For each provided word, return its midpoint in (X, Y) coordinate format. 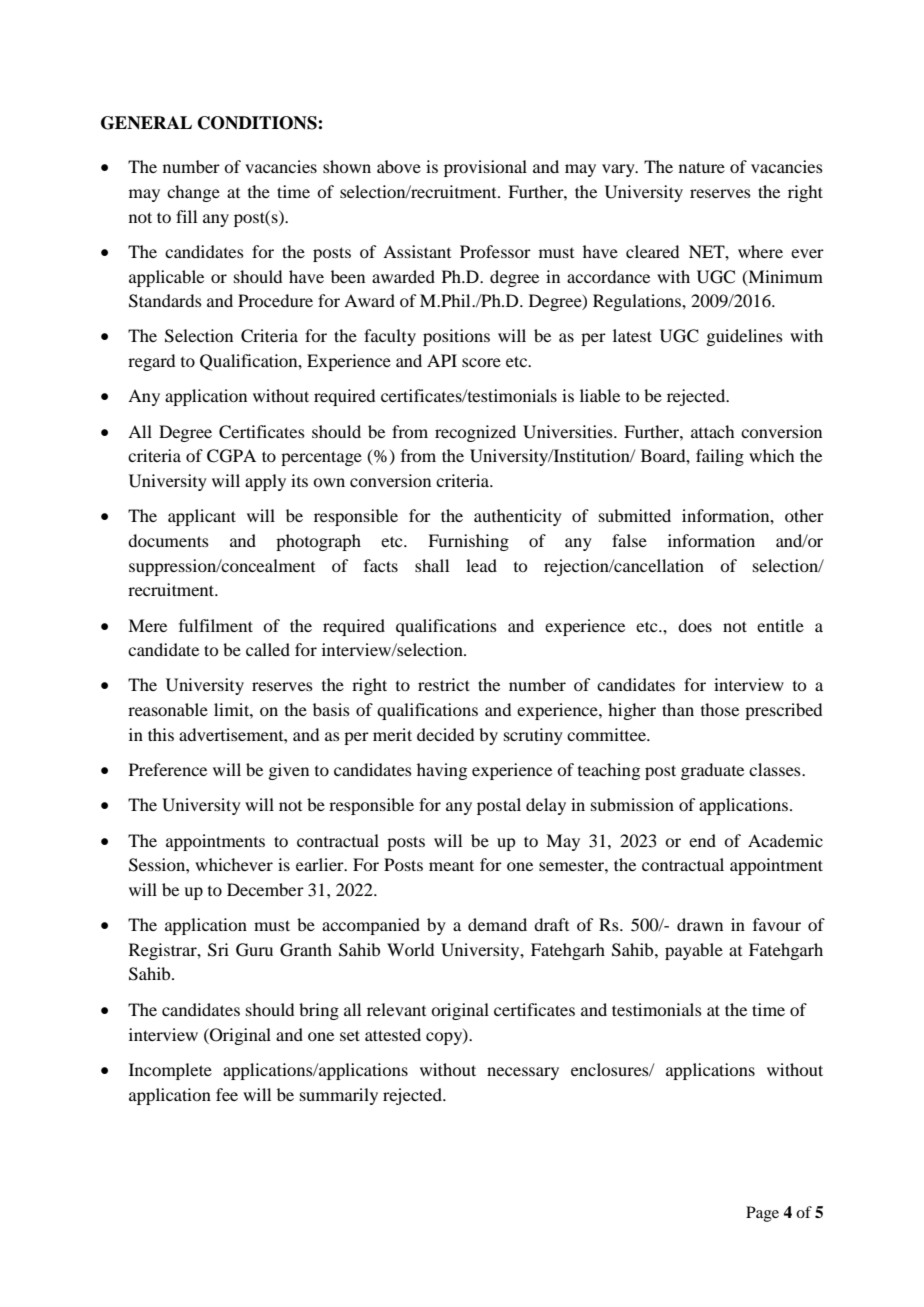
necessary (523, 1073)
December (265, 889)
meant (451, 865)
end (702, 840)
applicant (202, 517)
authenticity (518, 517)
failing (720, 457)
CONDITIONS (258, 123)
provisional (485, 168)
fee (227, 1094)
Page (762, 1214)
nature (702, 167)
